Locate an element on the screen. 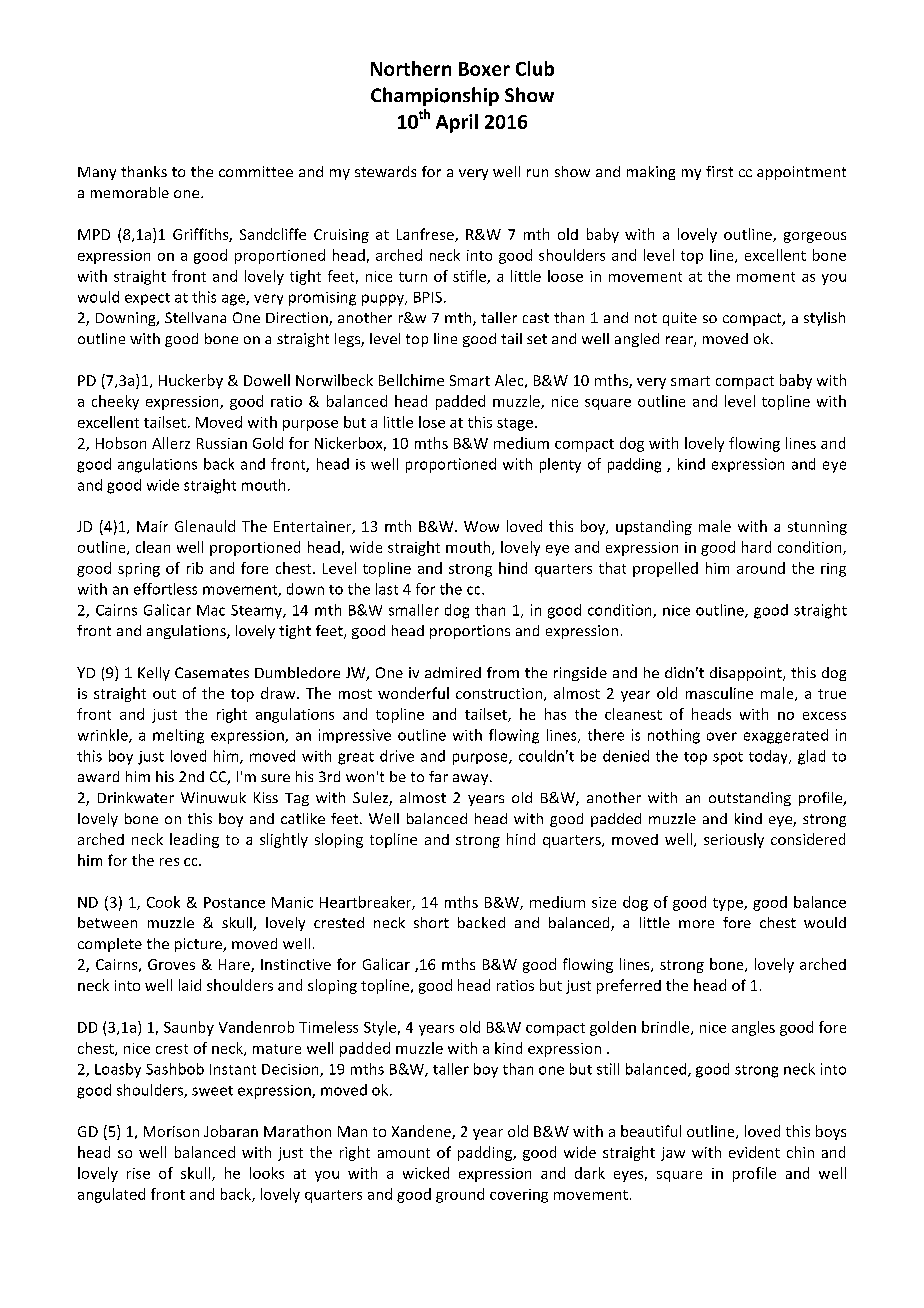 This screenshot has width=924, height=1308. Mac is located at coordinates (211, 610).
